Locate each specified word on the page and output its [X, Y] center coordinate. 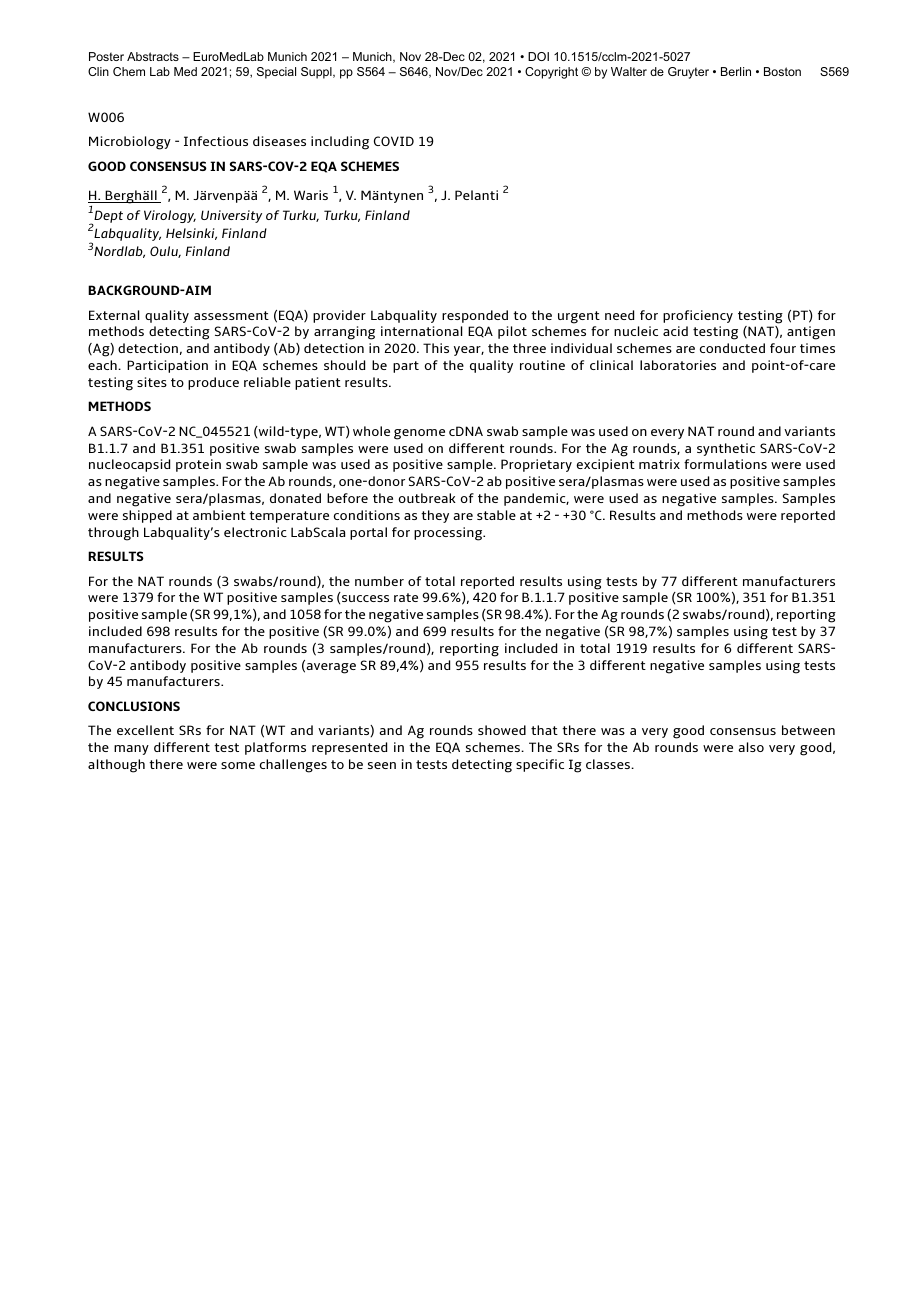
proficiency [698, 316]
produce [213, 383]
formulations [725, 464]
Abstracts [153, 56]
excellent [145, 730]
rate [406, 597]
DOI [538, 56]
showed [502, 730]
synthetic [726, 449]
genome [419, 434]
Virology [170, 216]
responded [475, 316]
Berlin [736, 71]
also [751, 747]
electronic [255, 532]
